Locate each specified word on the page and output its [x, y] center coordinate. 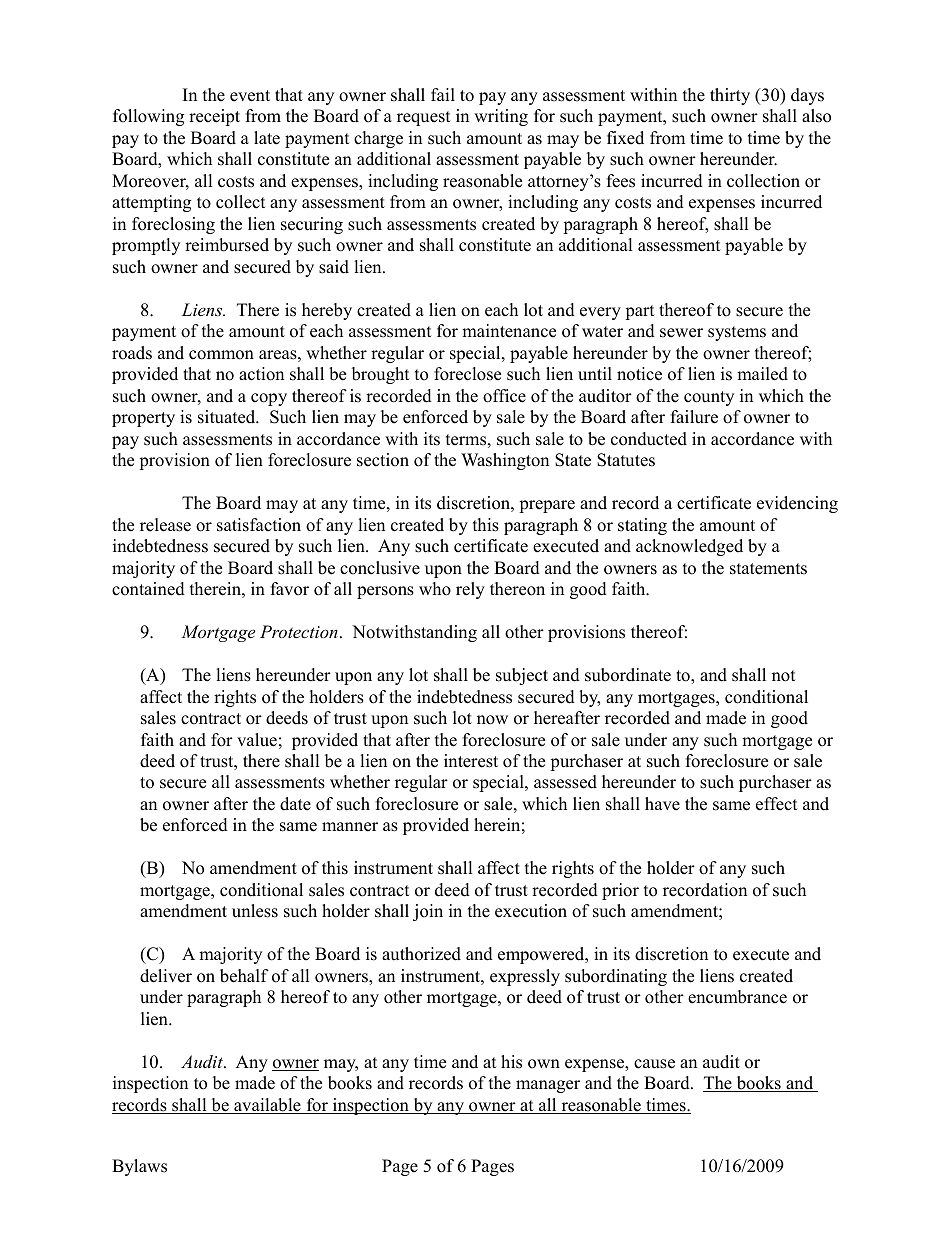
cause [654, 1064]
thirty [730, 96]
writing [501, 117]
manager [548, 1086]
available [267, 1106]
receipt [214, 117]
